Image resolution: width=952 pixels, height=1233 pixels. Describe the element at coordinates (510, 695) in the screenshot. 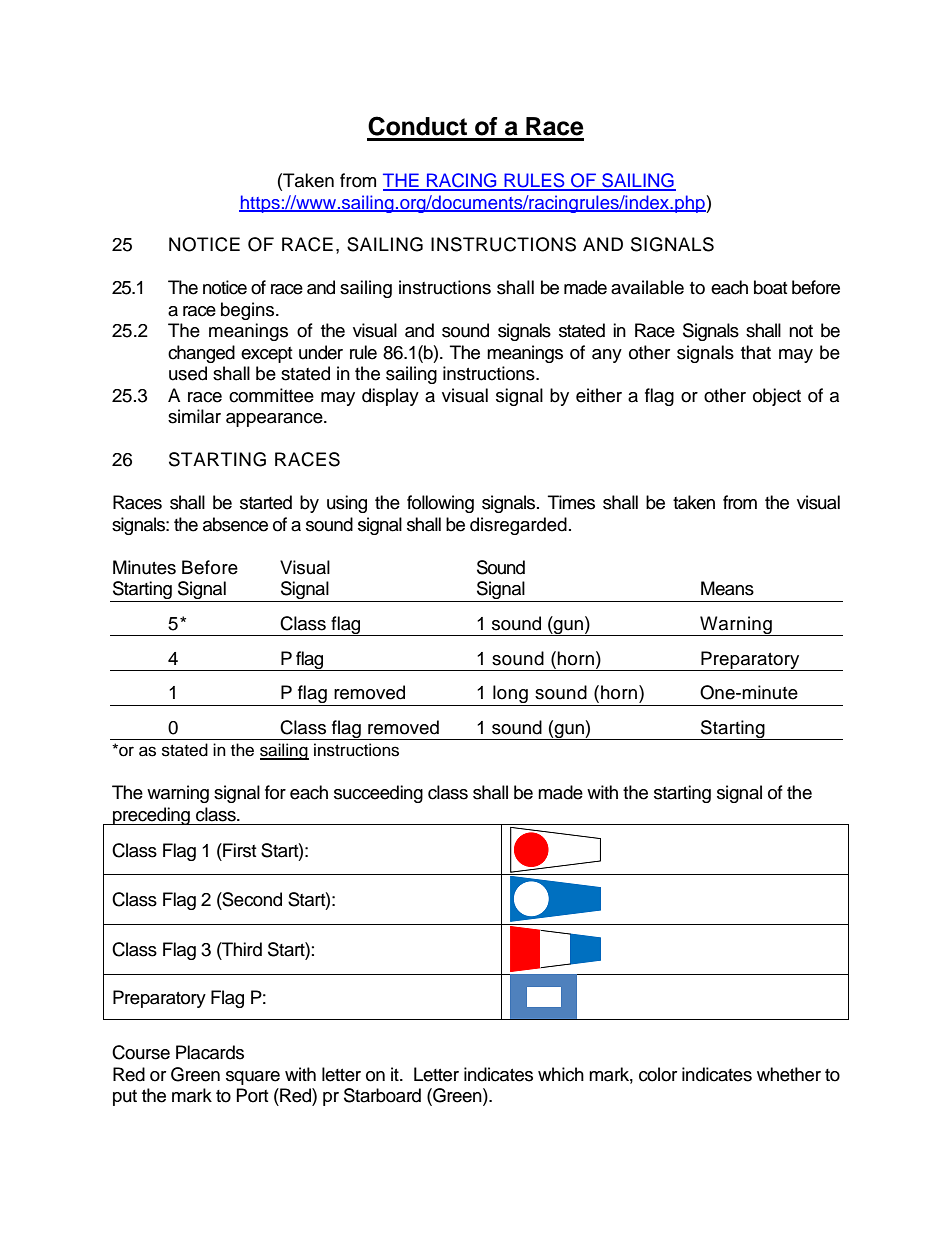

I see `long` at that location.
